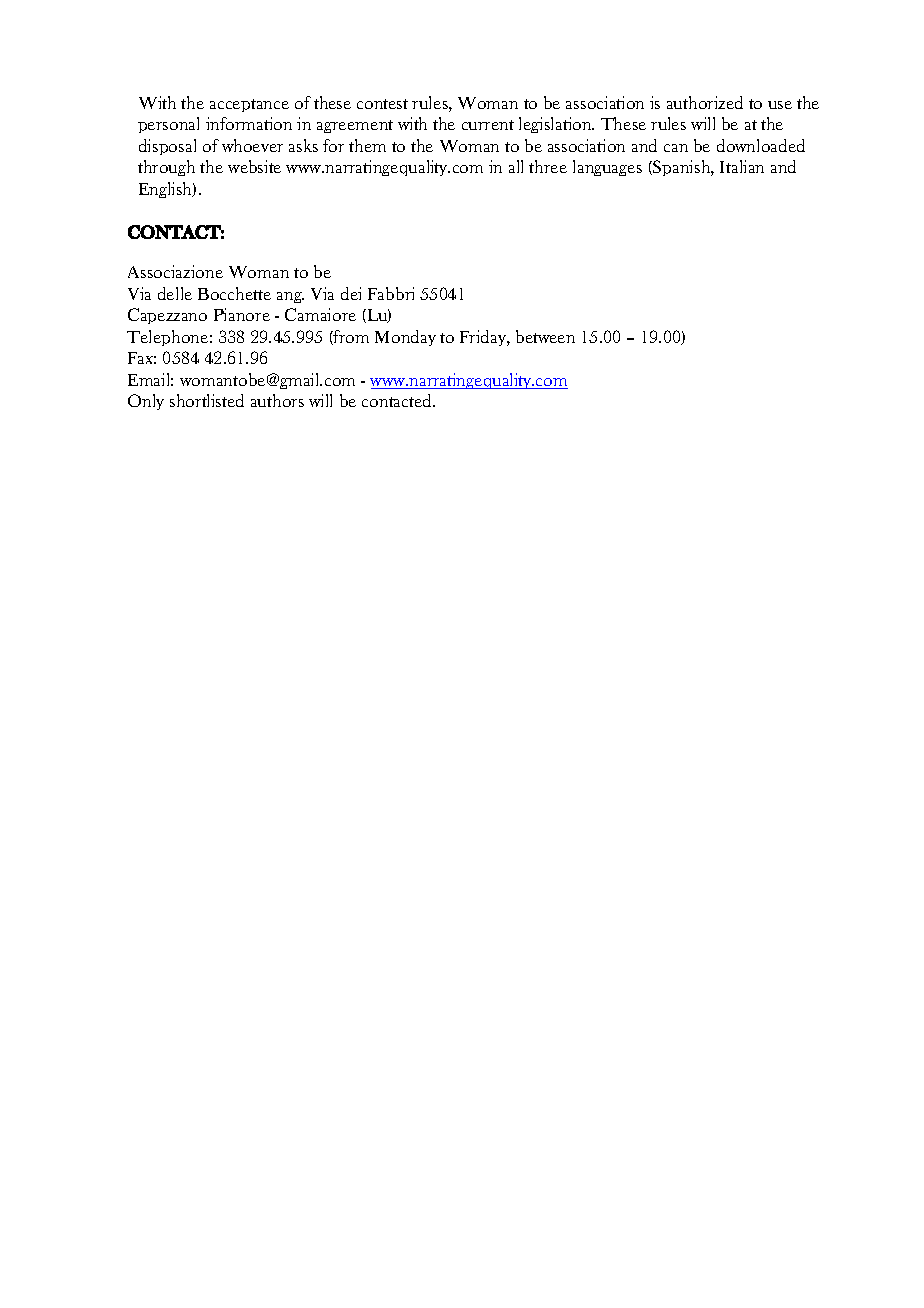 The height and width of the screenshot is (1308, 924). What do you see at coordinates (254, 166) in the screenshot?
I see `website` at bounding box center [254, 166].
